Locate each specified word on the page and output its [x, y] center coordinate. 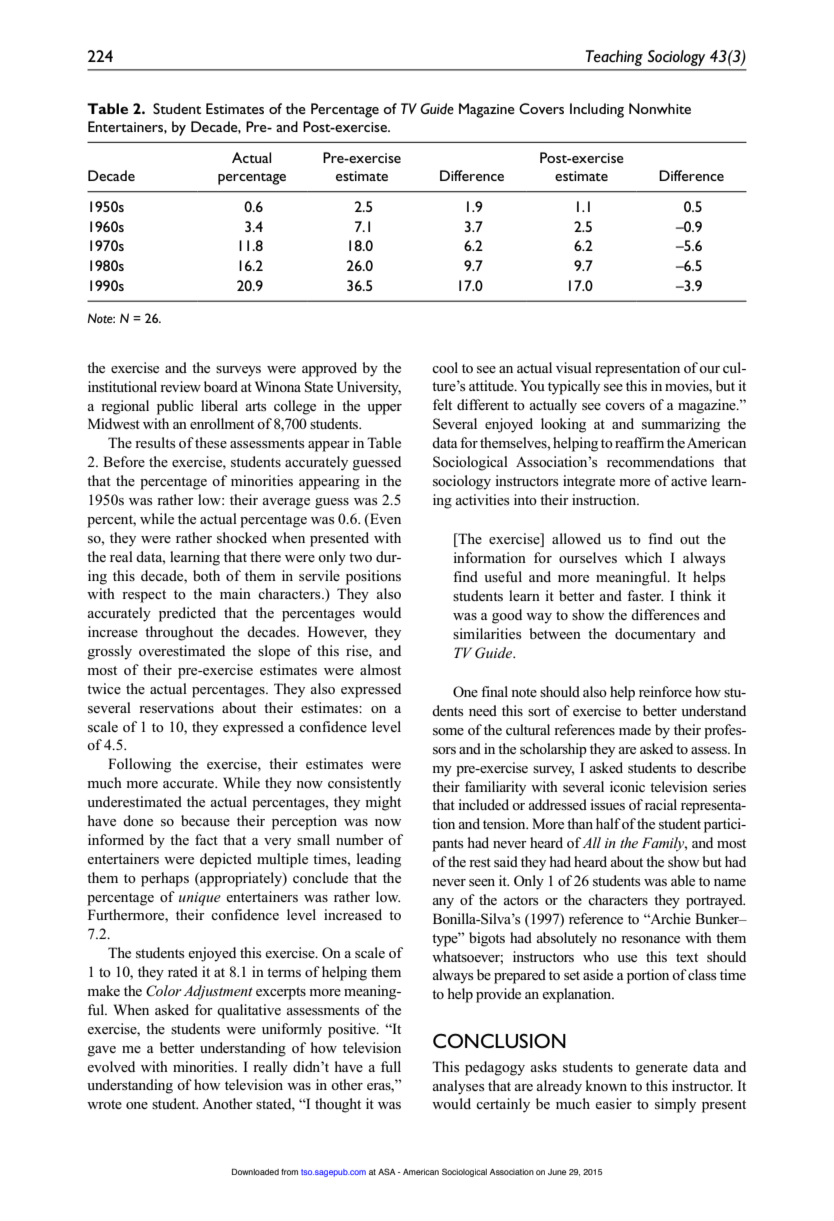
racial [661, 804]
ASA [387, 1171]
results [155, 443]
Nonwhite [660, 108]
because [205, 820]
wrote [104, 1104]
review [180, 386]
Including [597, 110]
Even [384, 520]
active [689, 480]
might [383, 803]
